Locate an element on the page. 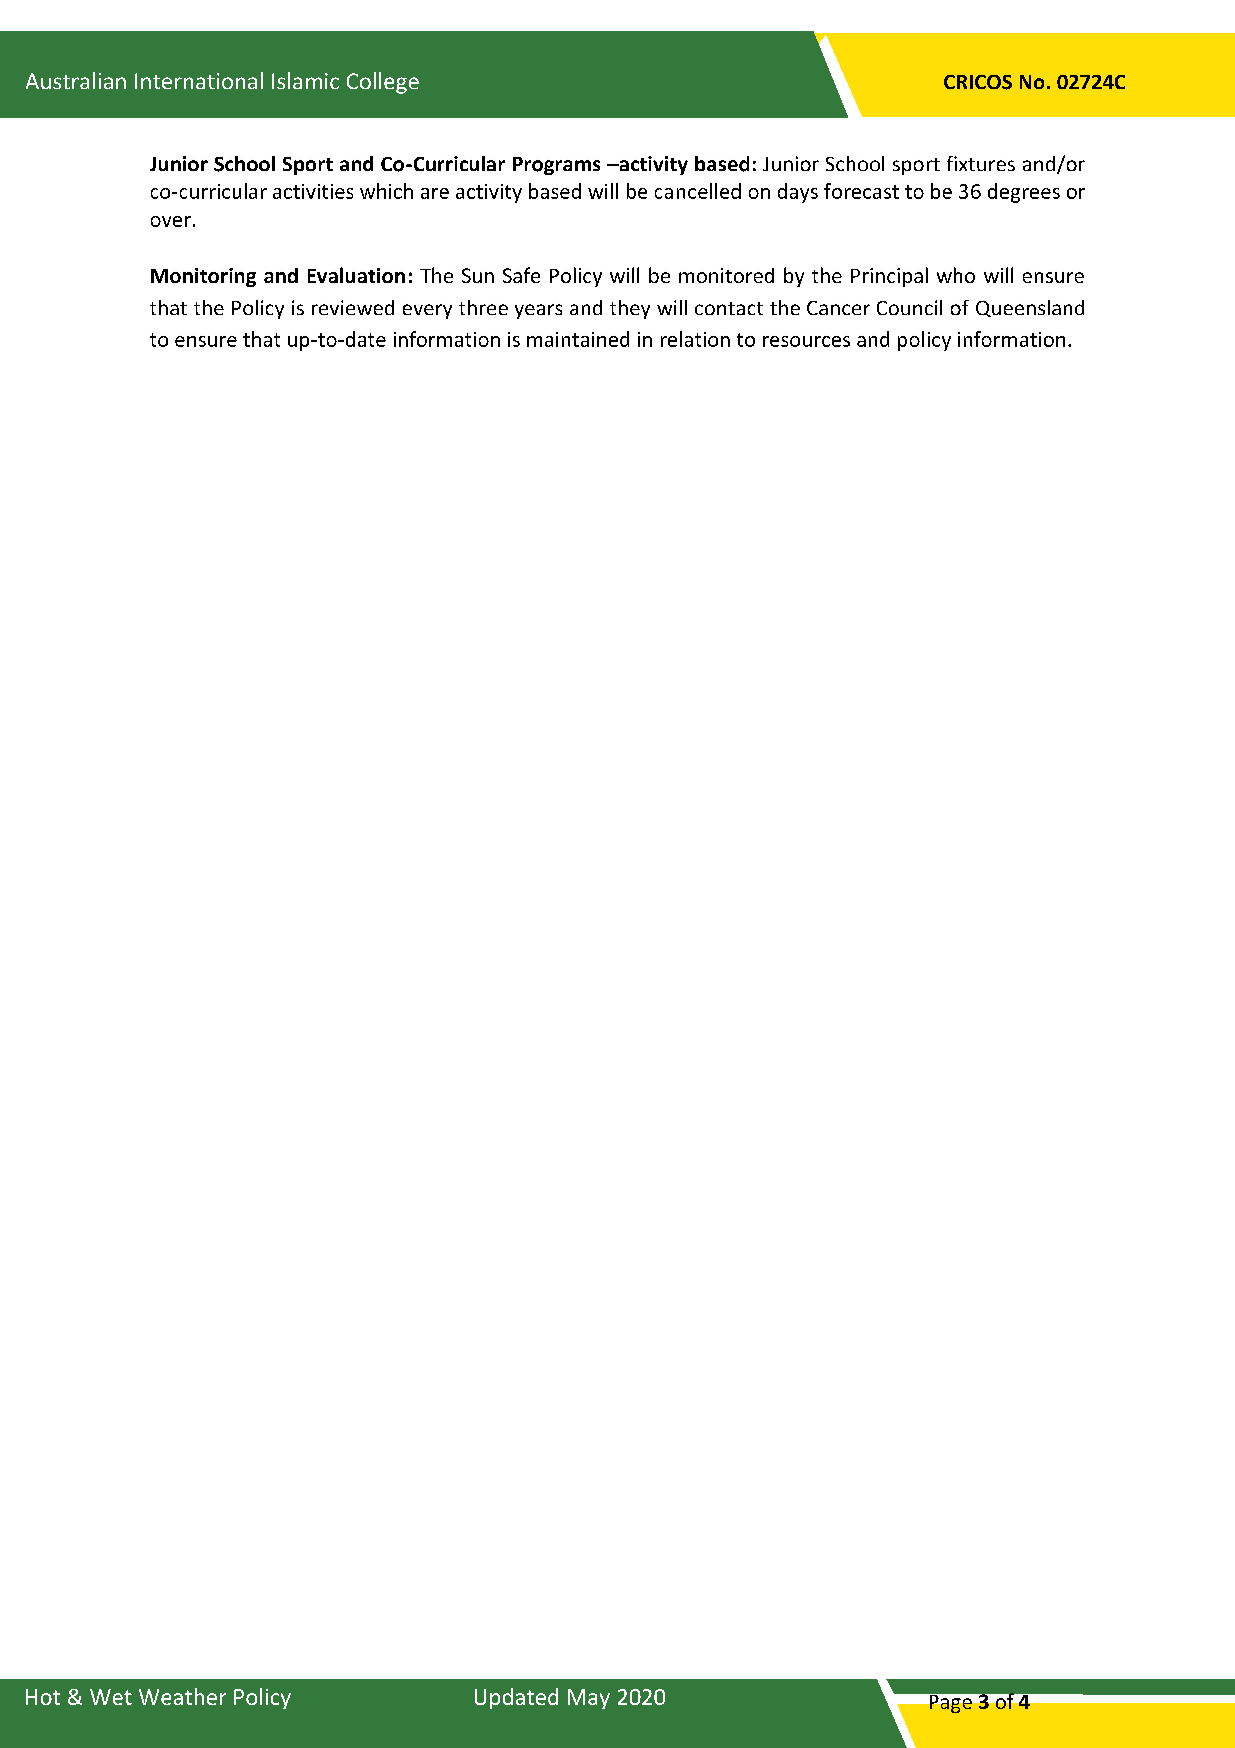 Image resolution: width=1235 pixels, height=1748 pixels. International is located at coordinates (199, 80).
